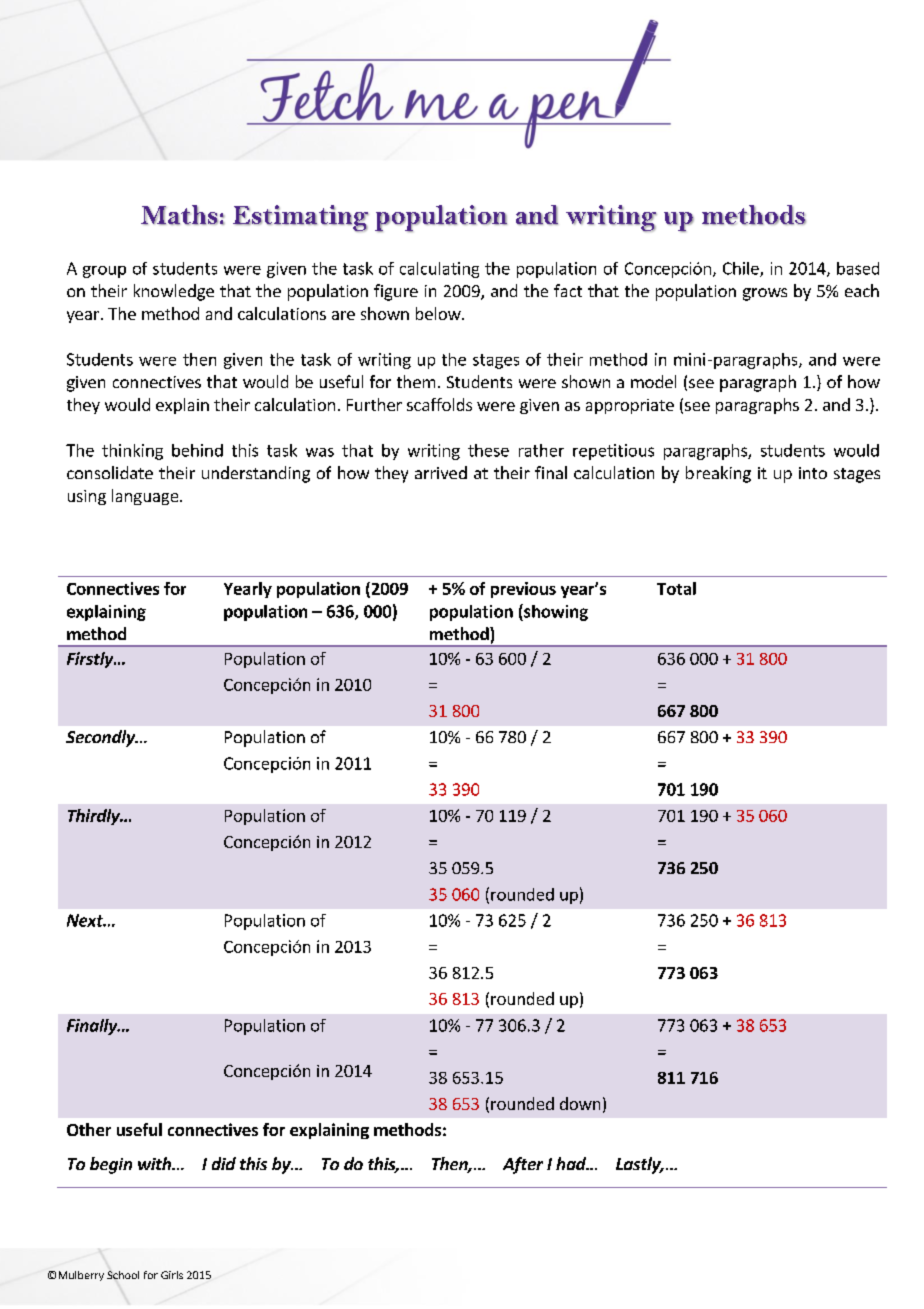 This screenshot has width=924, height=1309. I want to click on Total, so click(676, 588).
